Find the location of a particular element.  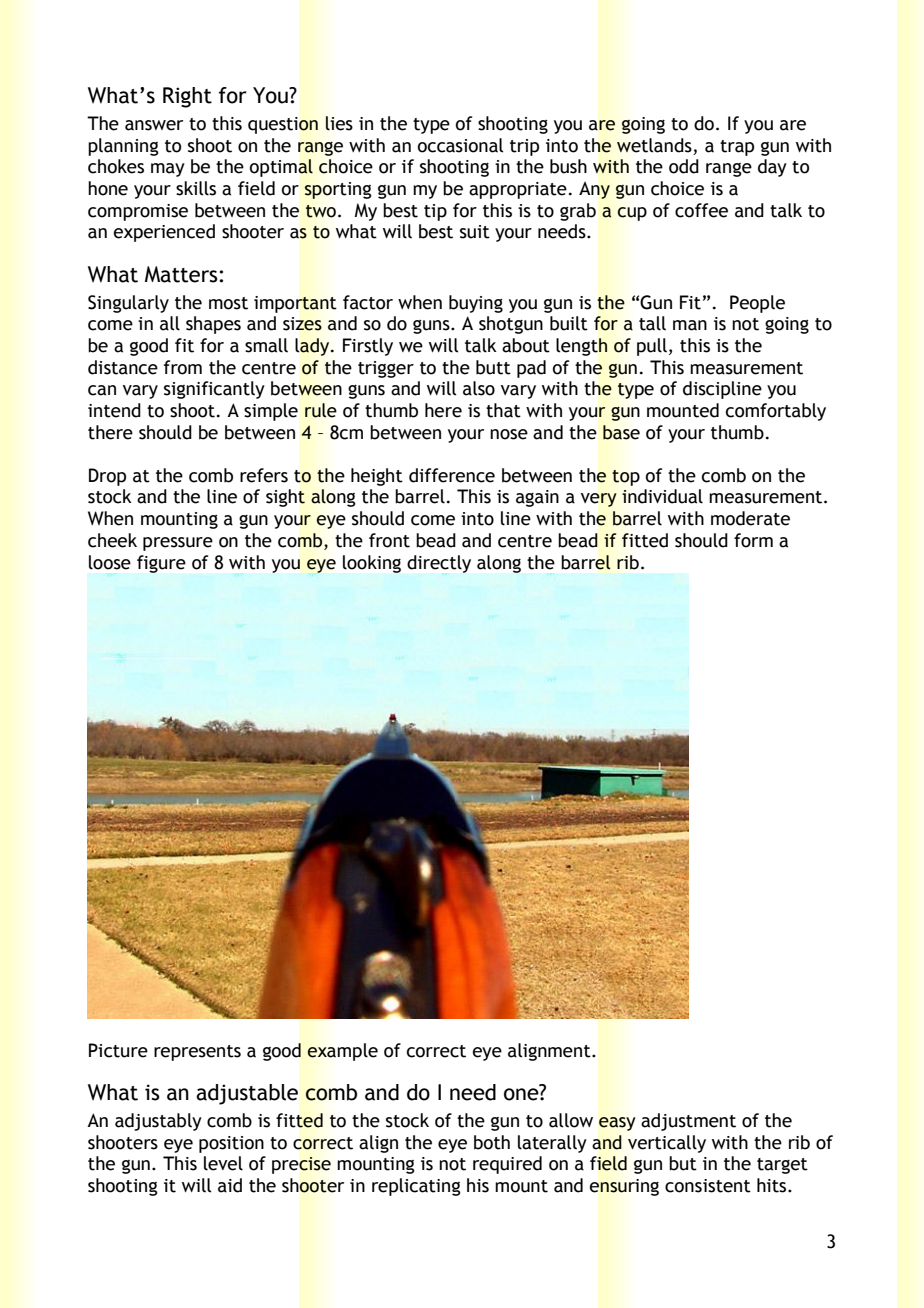

form is located at coordinates (753, 540).
